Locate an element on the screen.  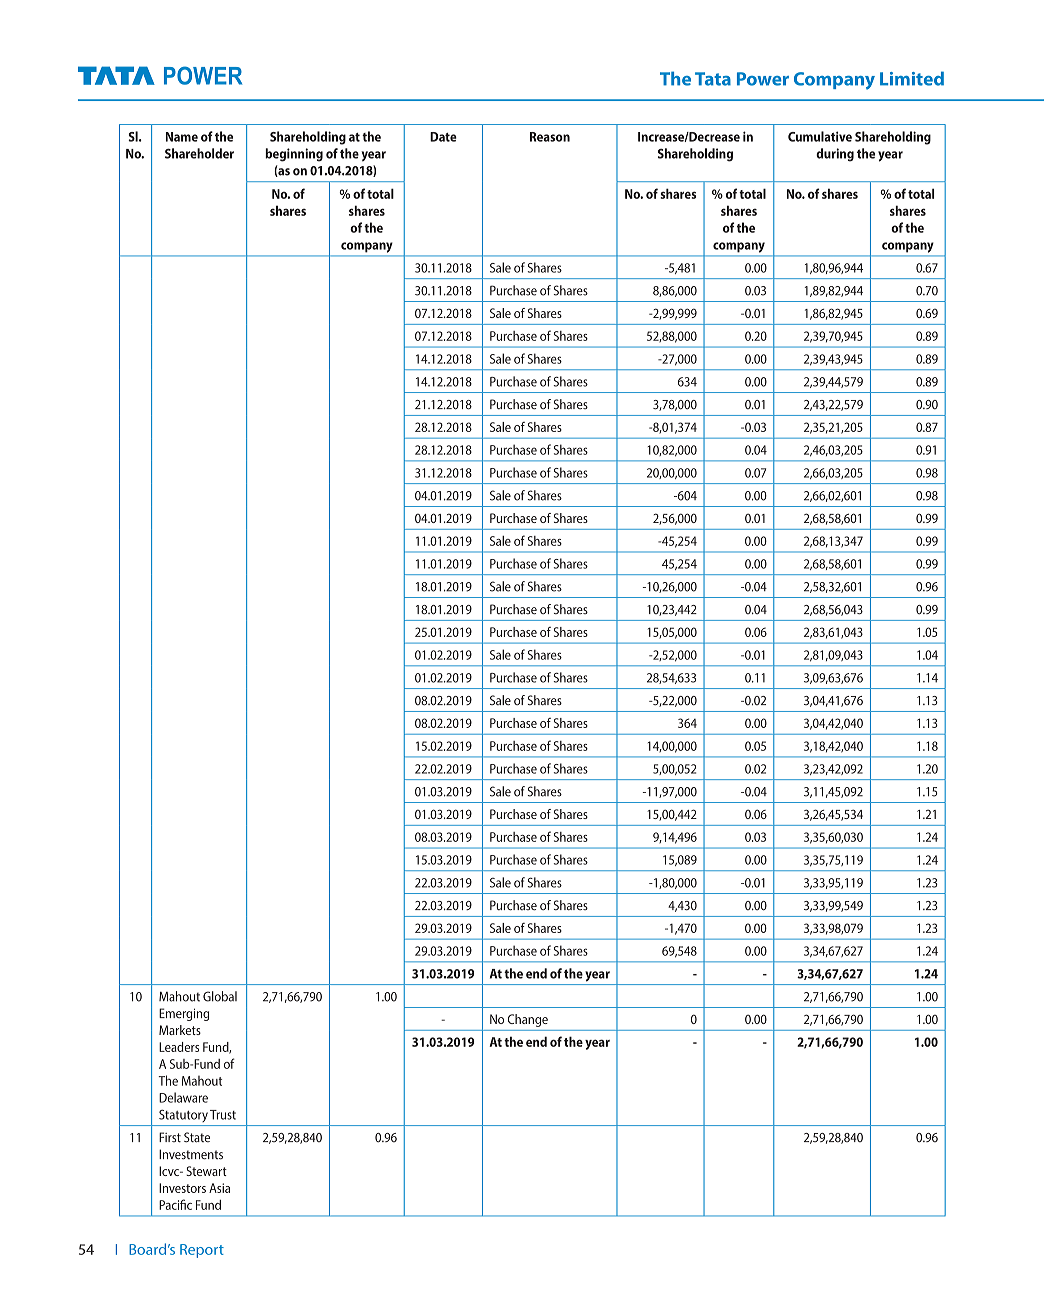
Emerging is located at coordinates (184, 1014).
